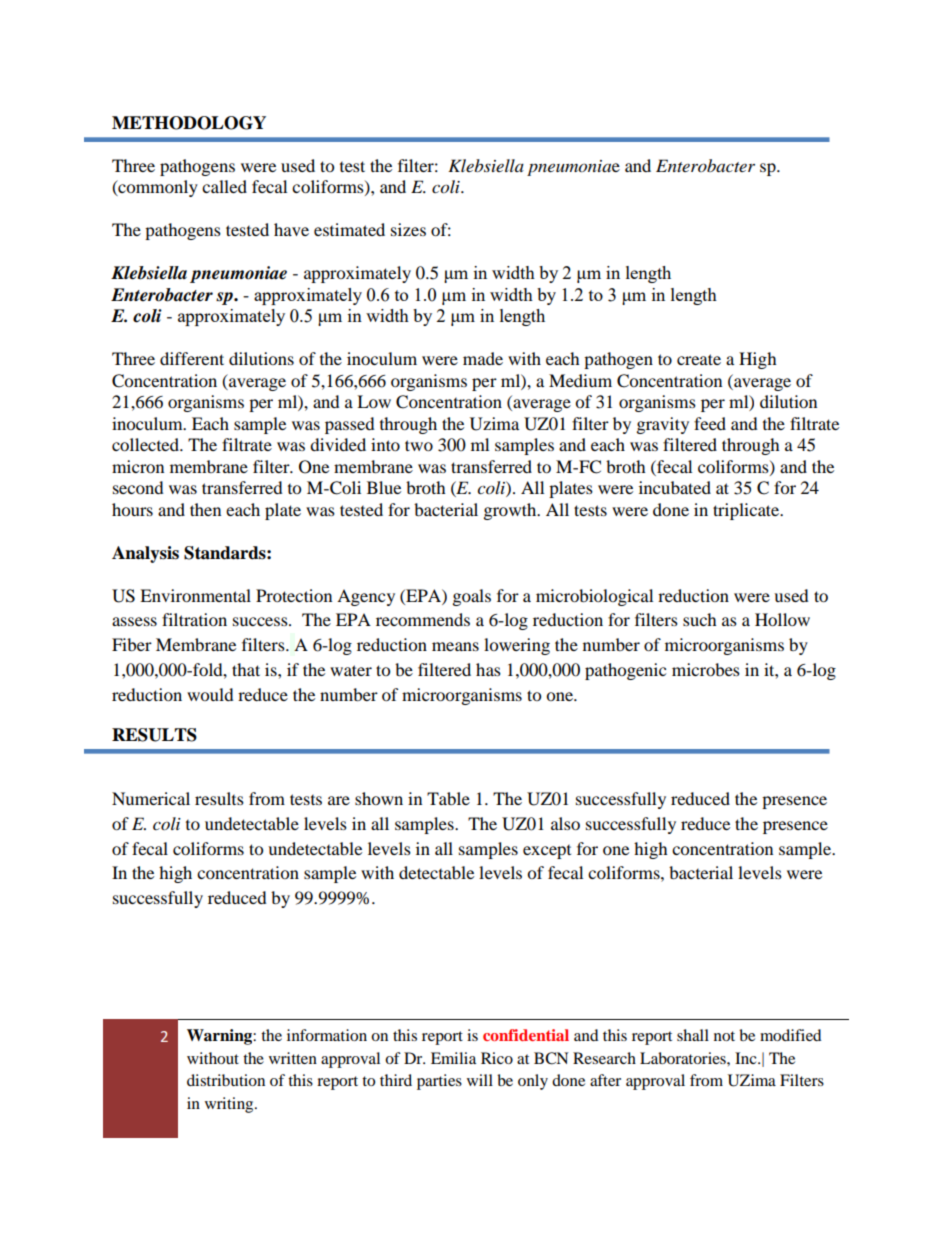 This document has width=952, height=1233. What do you see at coordinates (700, 619) in the document?
I see `such` at bounding box center [700, 619].
